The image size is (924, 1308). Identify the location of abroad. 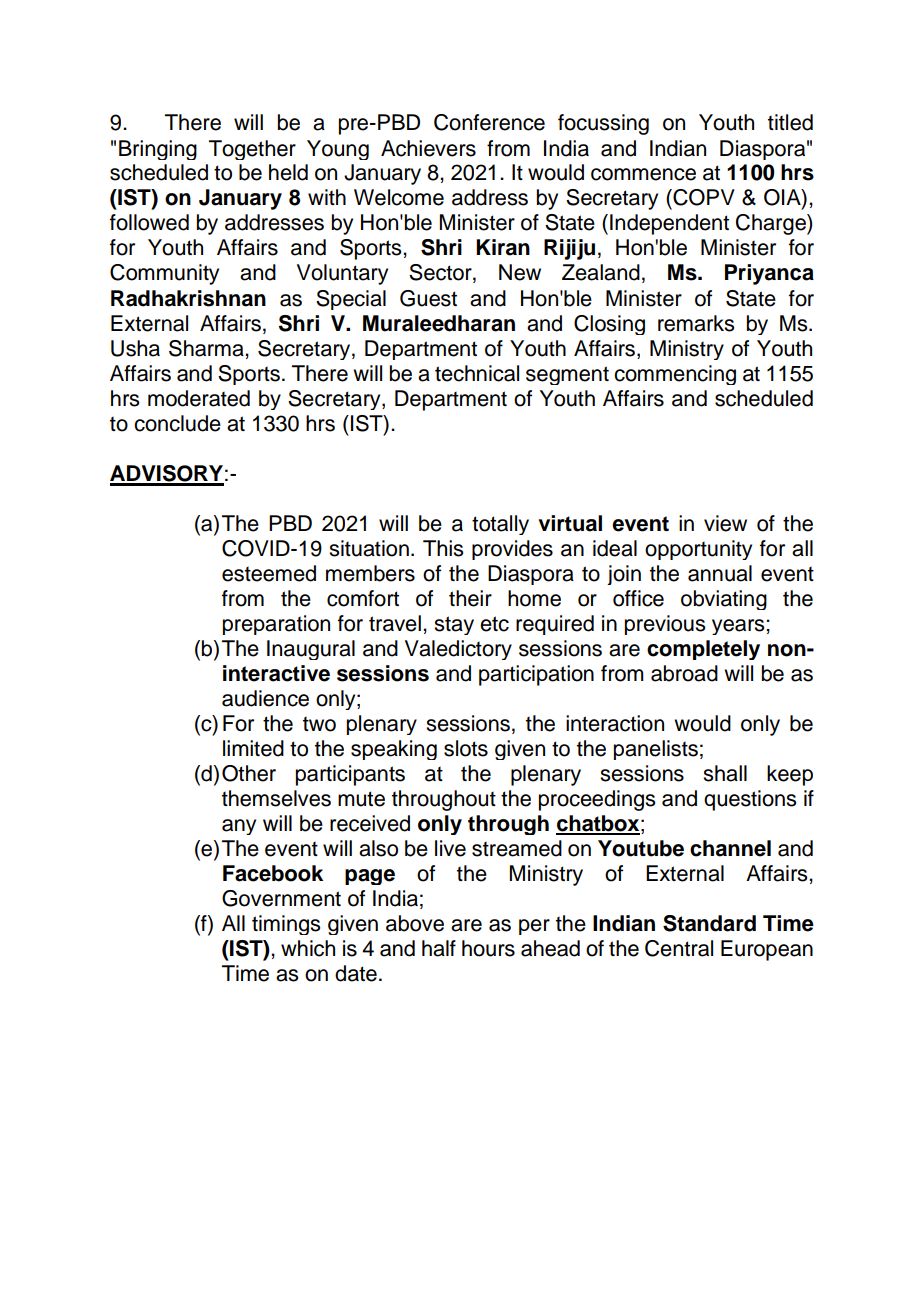
(684, 673).
